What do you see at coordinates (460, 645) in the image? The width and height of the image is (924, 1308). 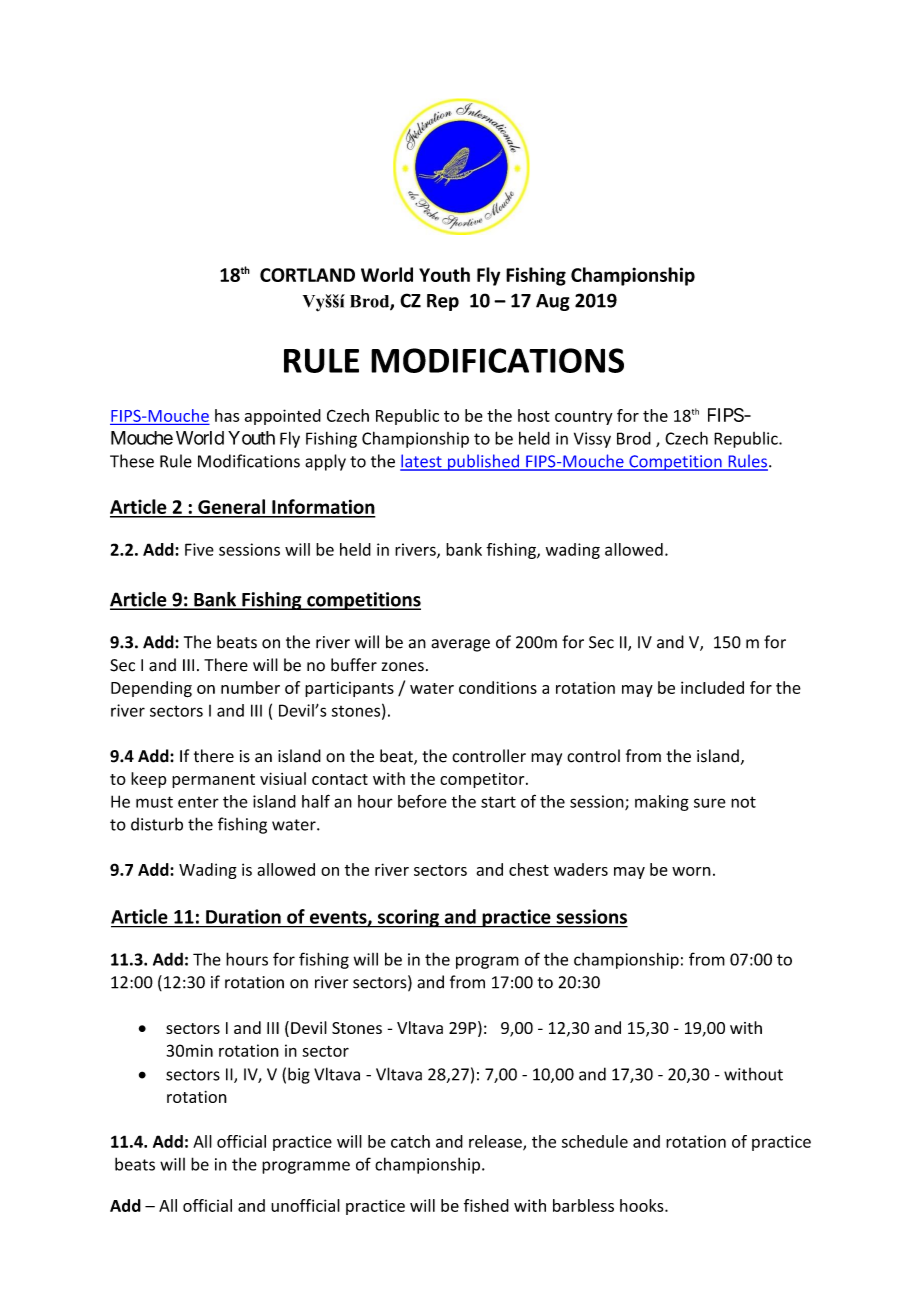 I see `average` at bounding box center [460, 645].
